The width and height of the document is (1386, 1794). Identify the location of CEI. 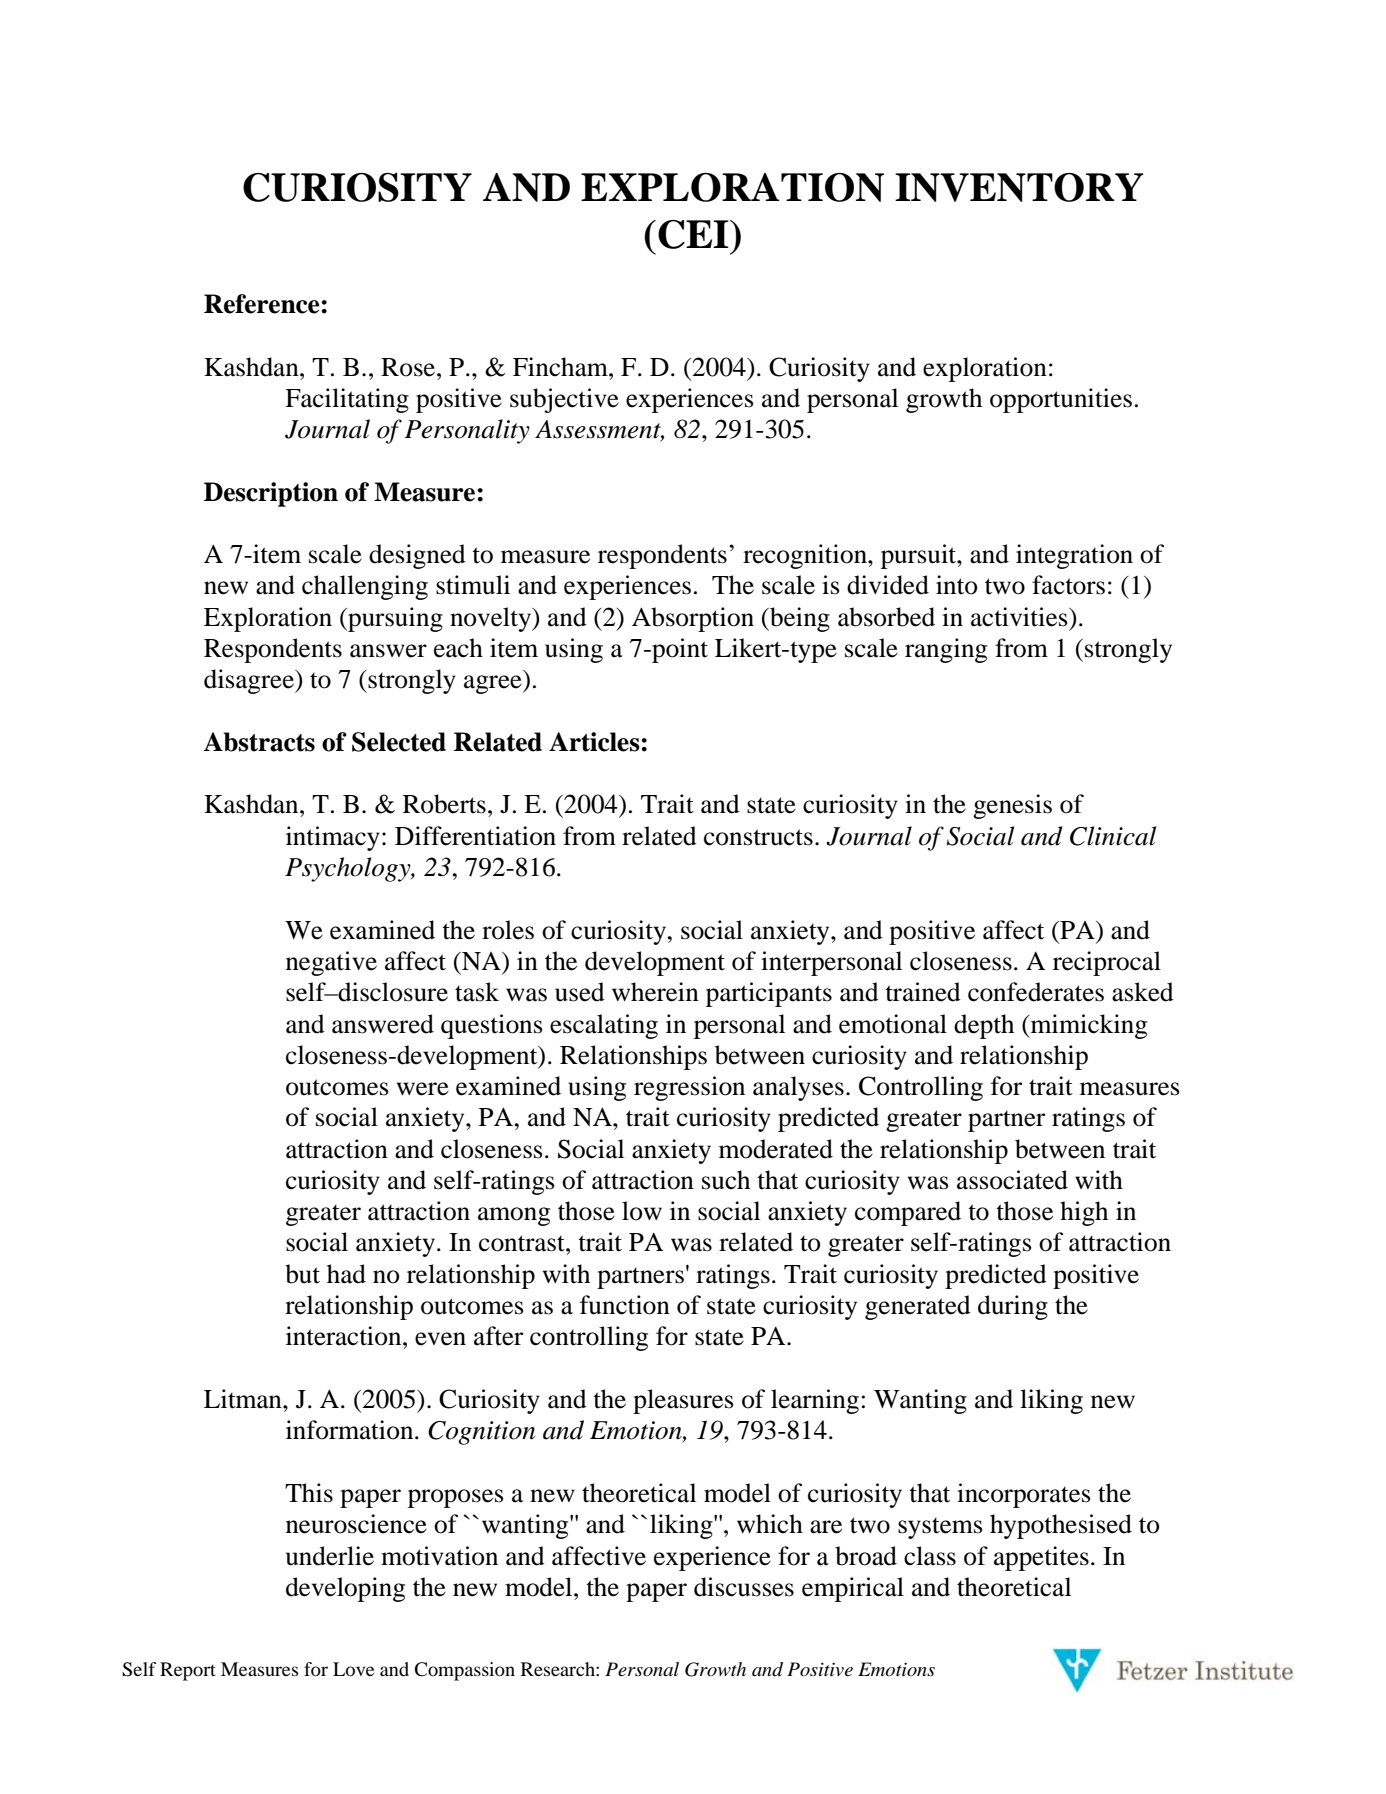
(694, 234).
